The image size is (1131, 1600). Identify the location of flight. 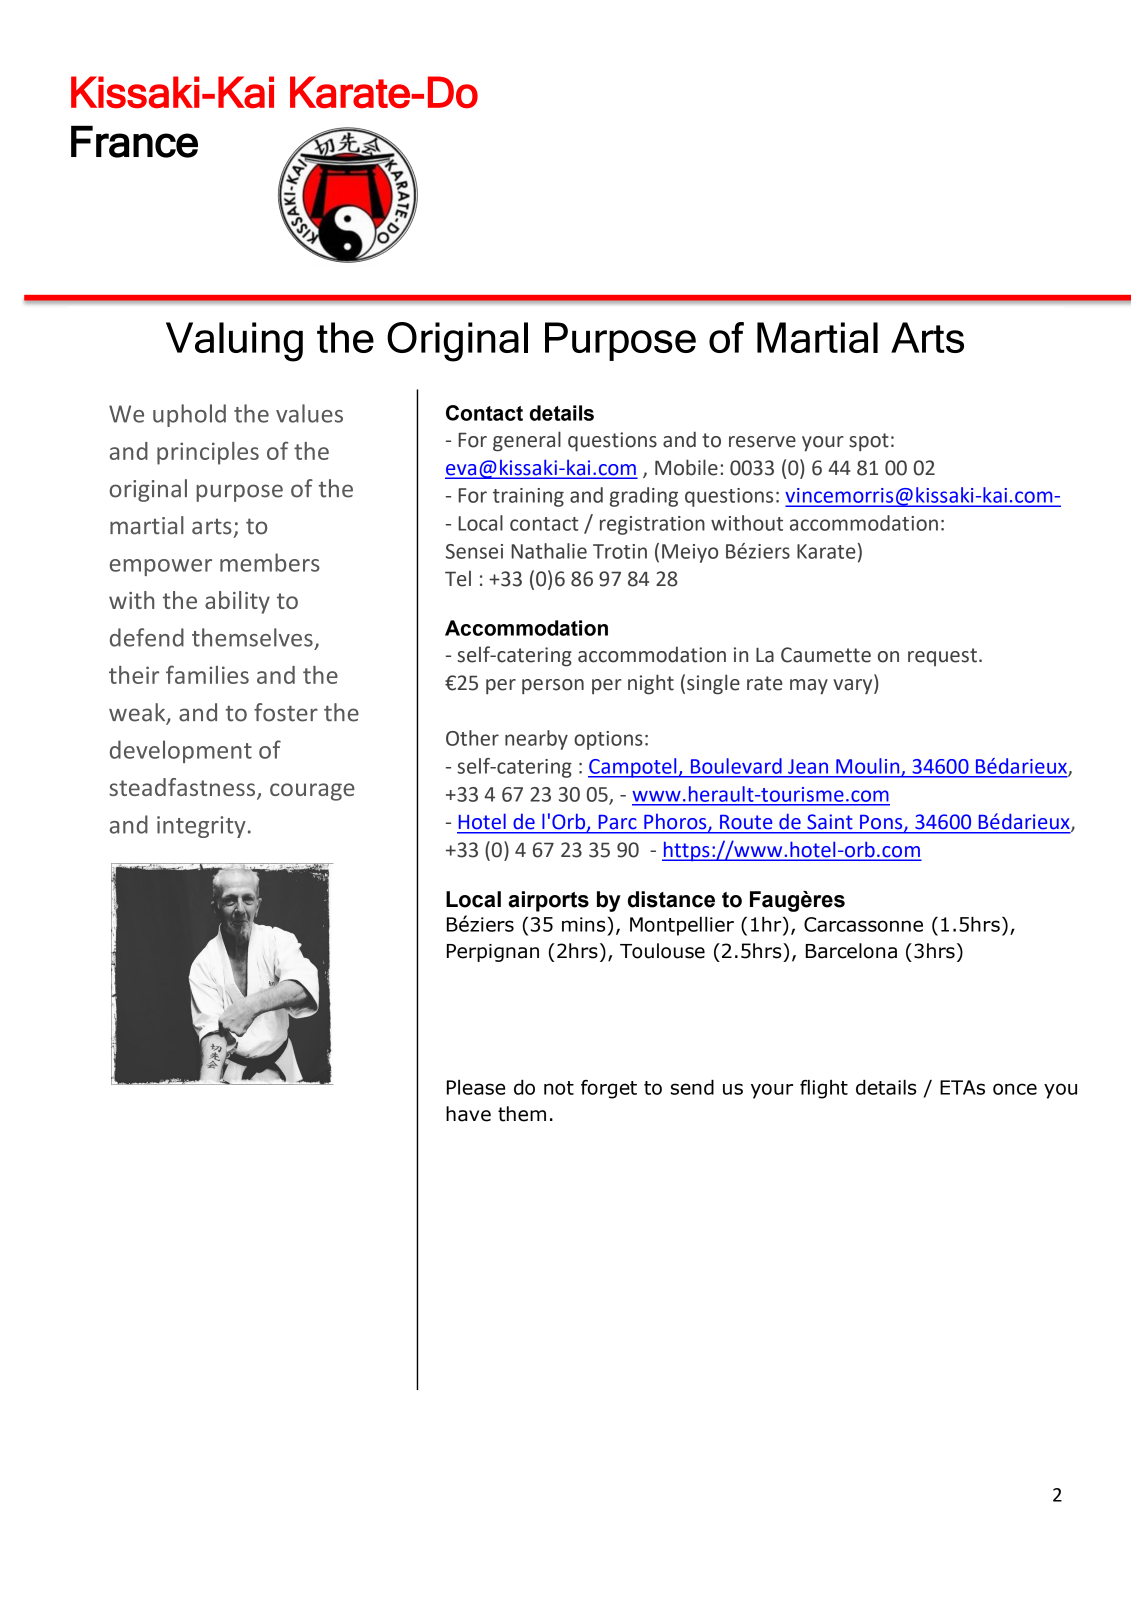
(824, 1089).
